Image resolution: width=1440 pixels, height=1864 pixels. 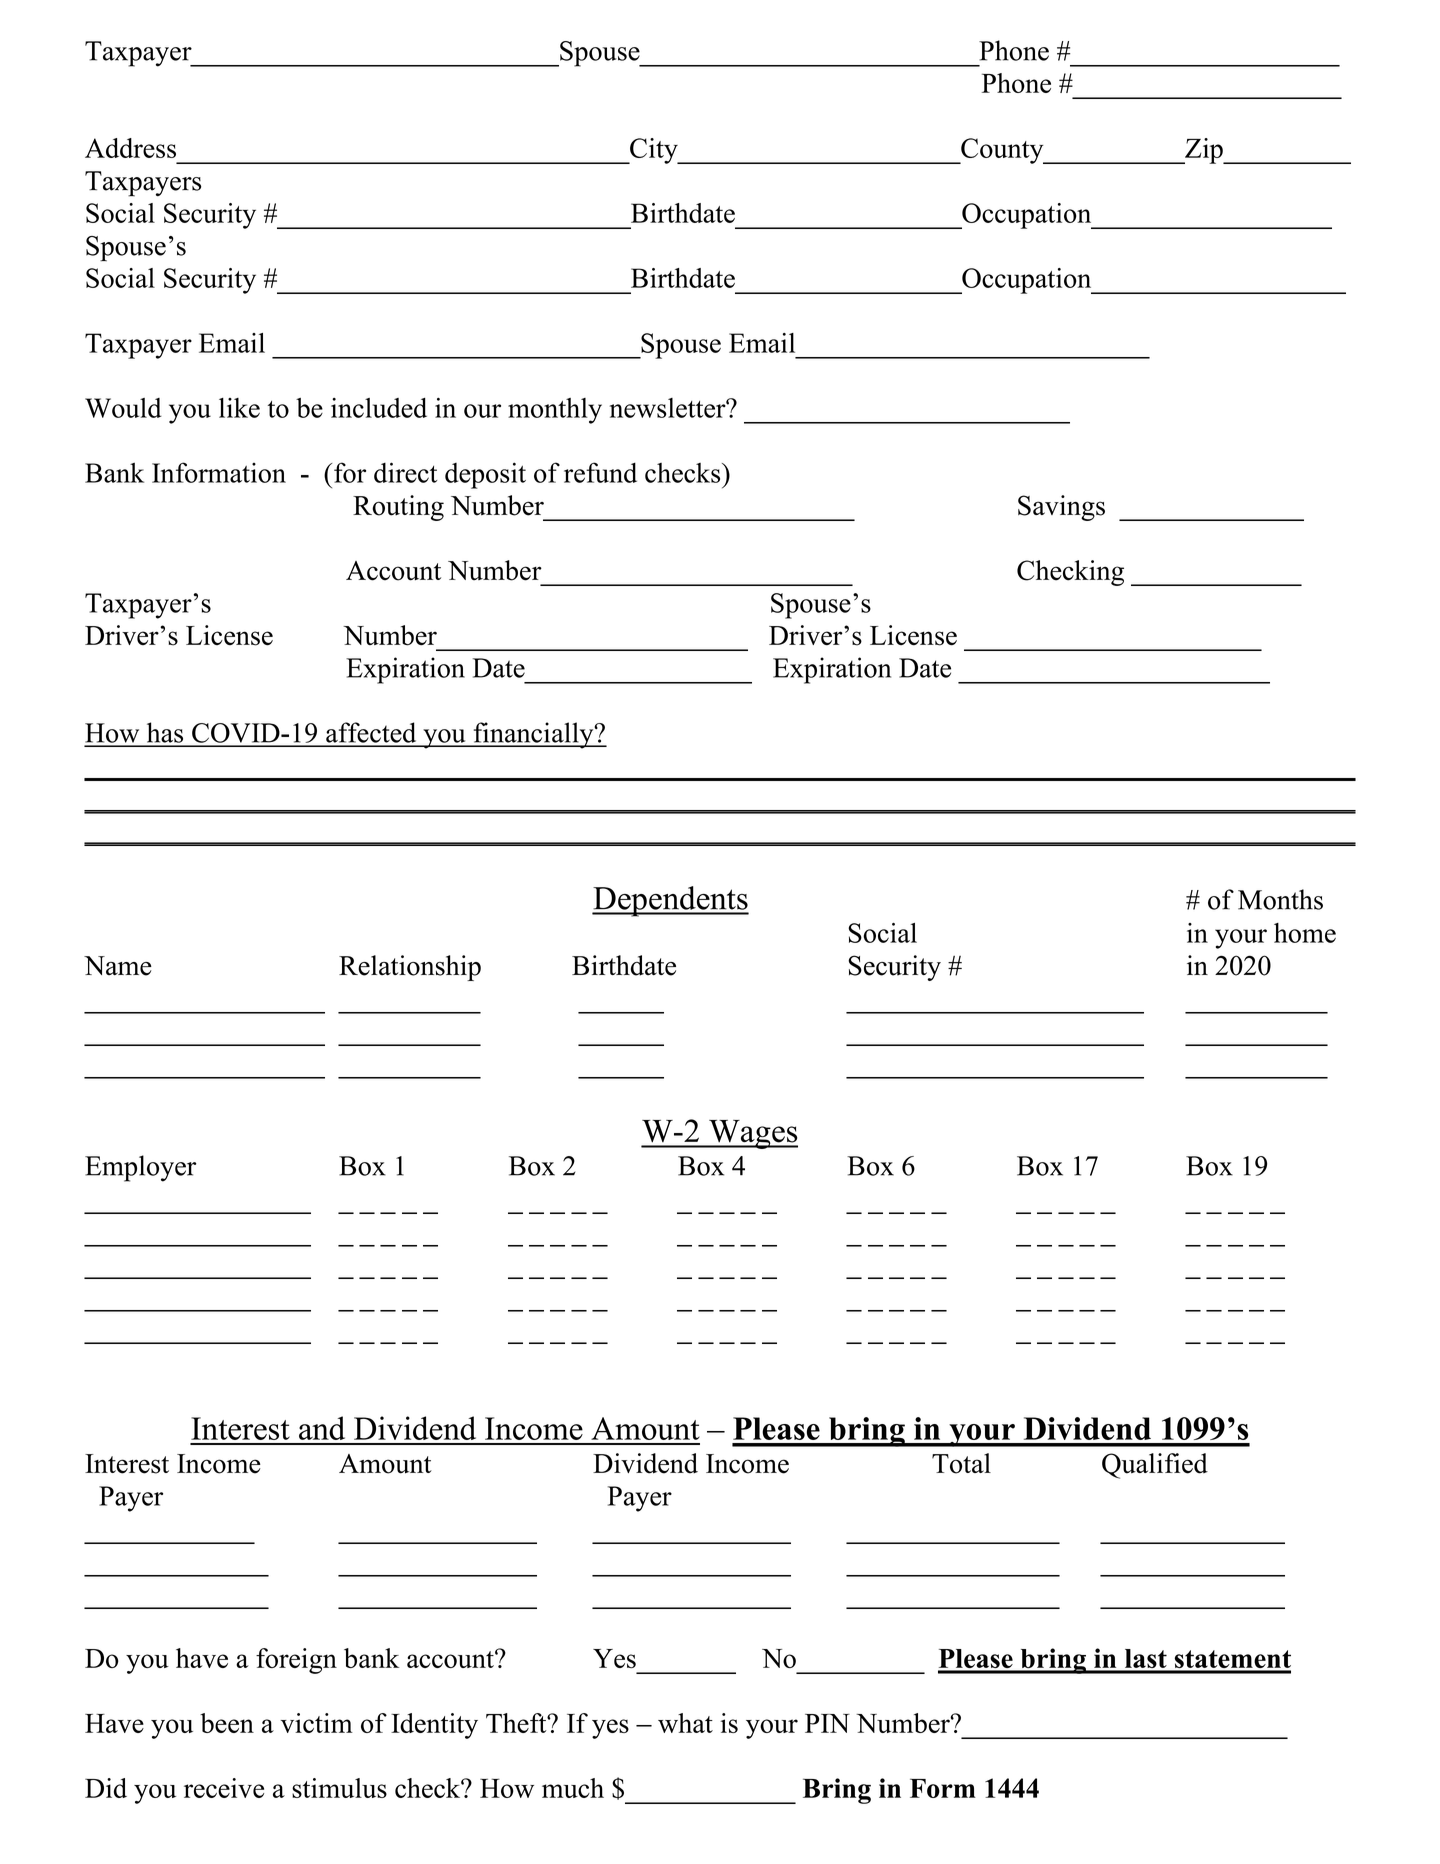 I want to click on refund, so click(x=600, y=472).
